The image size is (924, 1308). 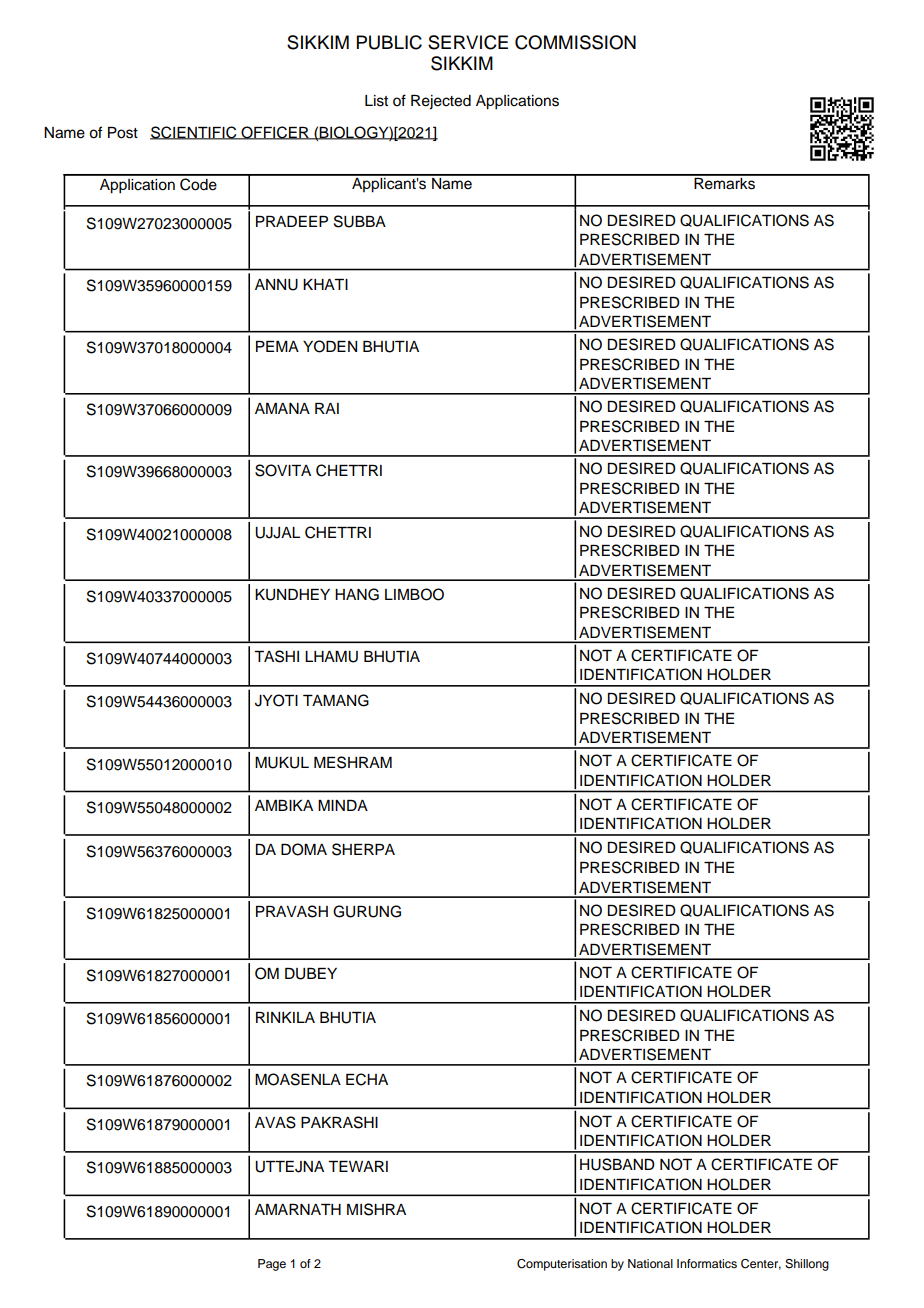 What do you see at coordinates (441, 102) in the image?
I see `Rejected` at bounding box center [441, 102].
